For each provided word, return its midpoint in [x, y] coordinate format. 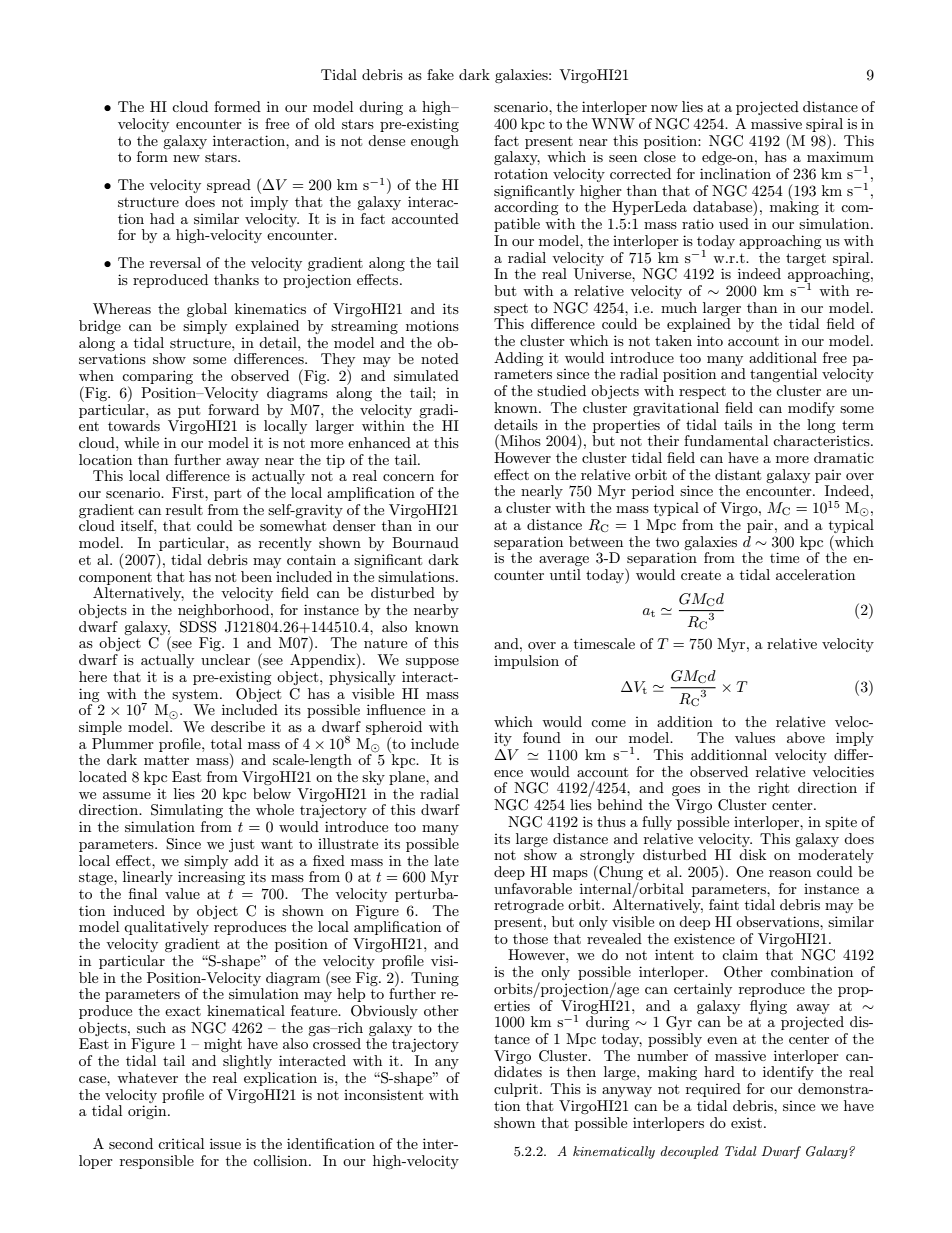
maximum [840, 155]
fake [440, 74]
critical [181, 1143]
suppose [432, 663]
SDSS [198, 627]
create [701, 575]
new [186, 158]
